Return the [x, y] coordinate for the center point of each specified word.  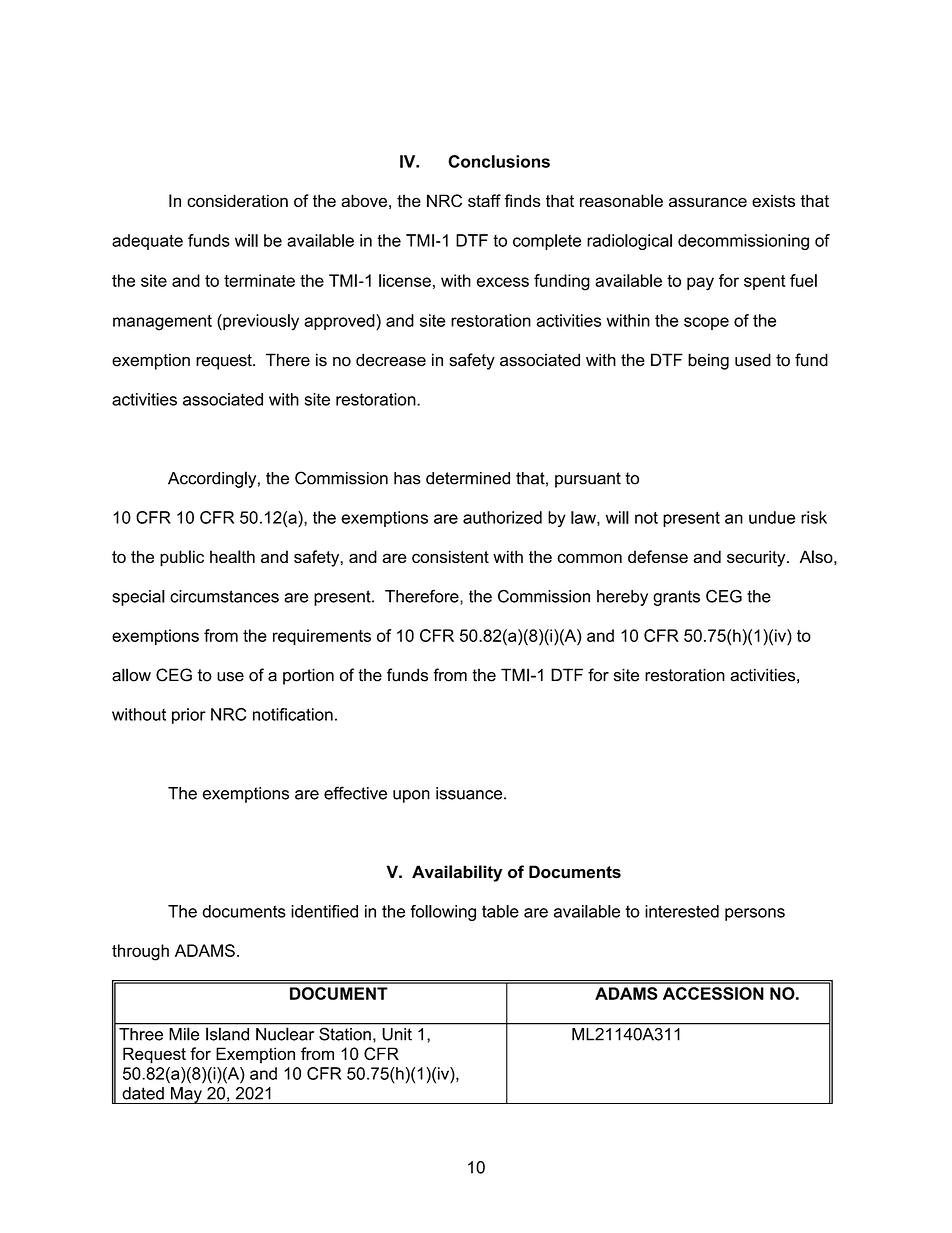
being [708, 361]
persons [755, 914]
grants [676, 598]
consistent [450, 556]
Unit [397, 1034]
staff [484, 200]
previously [260, 322]
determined [468, 478]
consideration [237, 200]
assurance [708, 202]
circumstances [224, 596]
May [186, 1095]
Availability [457, 873]
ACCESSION [713, 993]
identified [324, 911]
